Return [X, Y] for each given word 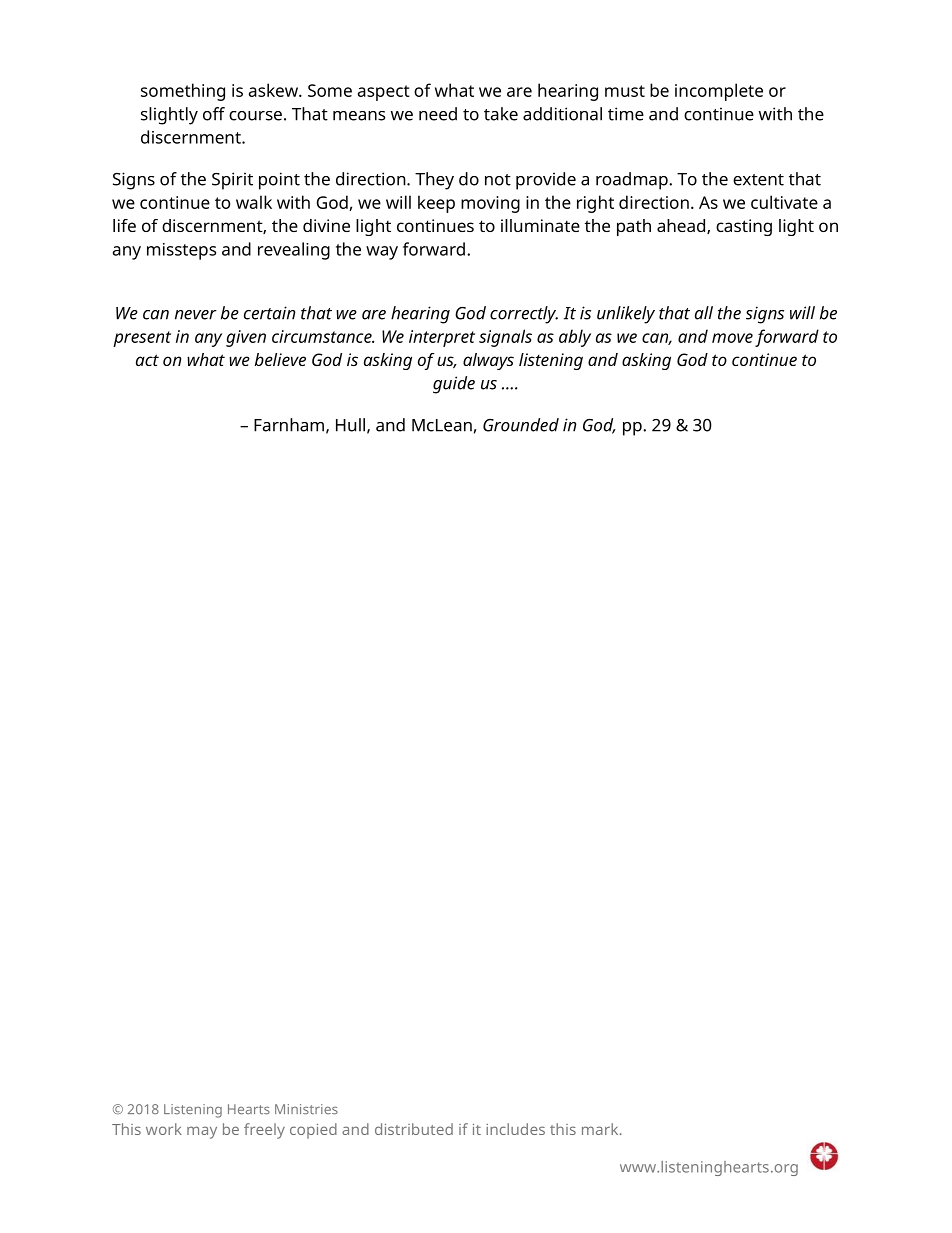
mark [601, 1129]
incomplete [719, 92]
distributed [414, 1129]
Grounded [521, 425]
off [214, 114]
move [732, 338]
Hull [350, 425]
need [438, 114]
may [202, 1132]
